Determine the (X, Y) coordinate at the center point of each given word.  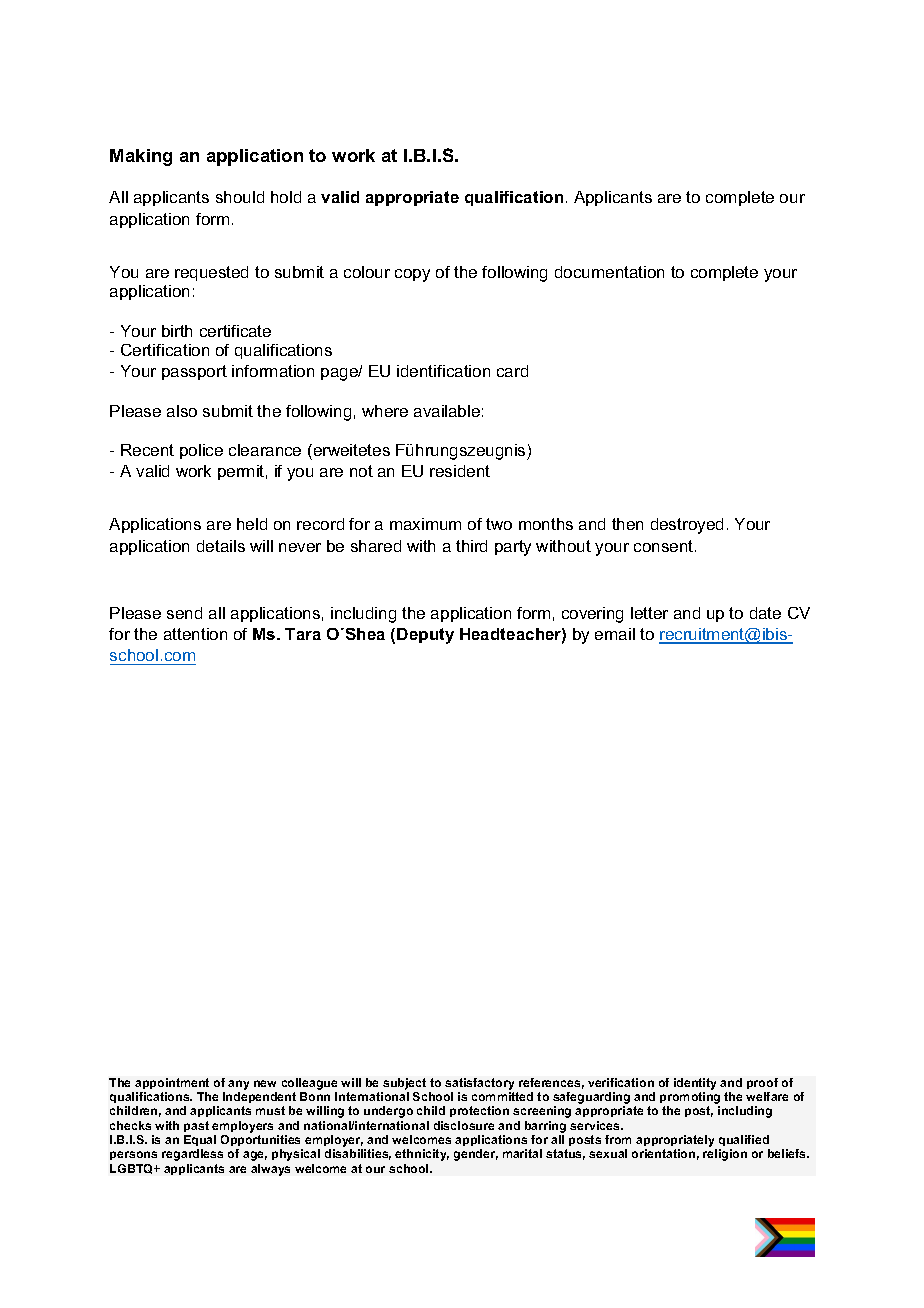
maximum (425, 524)
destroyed (687, 526)
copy (412, 275)
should (240, 197)
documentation (609, 272)
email (615, 634)
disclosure (464, 1125)
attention (195, 634)
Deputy (425, 636)
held (252, 524)
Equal (200, 1142)
